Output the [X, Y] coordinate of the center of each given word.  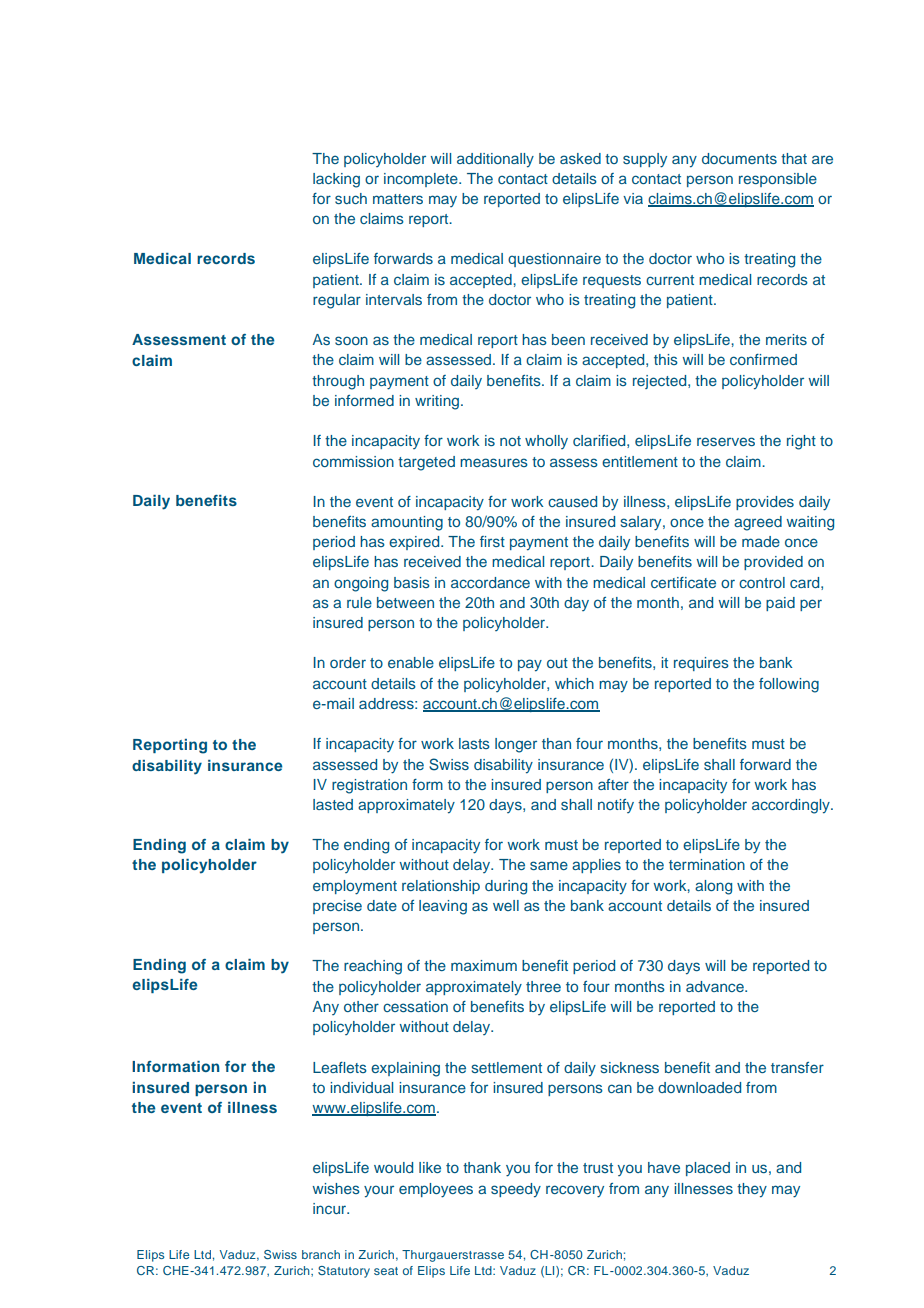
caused [572, 501]
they [752, 1190]
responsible [778, 180]
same [549, 865]
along [713, 887]
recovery [575, 1191]
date [382, 905]
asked [580, 158]
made [761, 541]
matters [398, 199]
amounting [407, 523]
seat [386, 1271]
